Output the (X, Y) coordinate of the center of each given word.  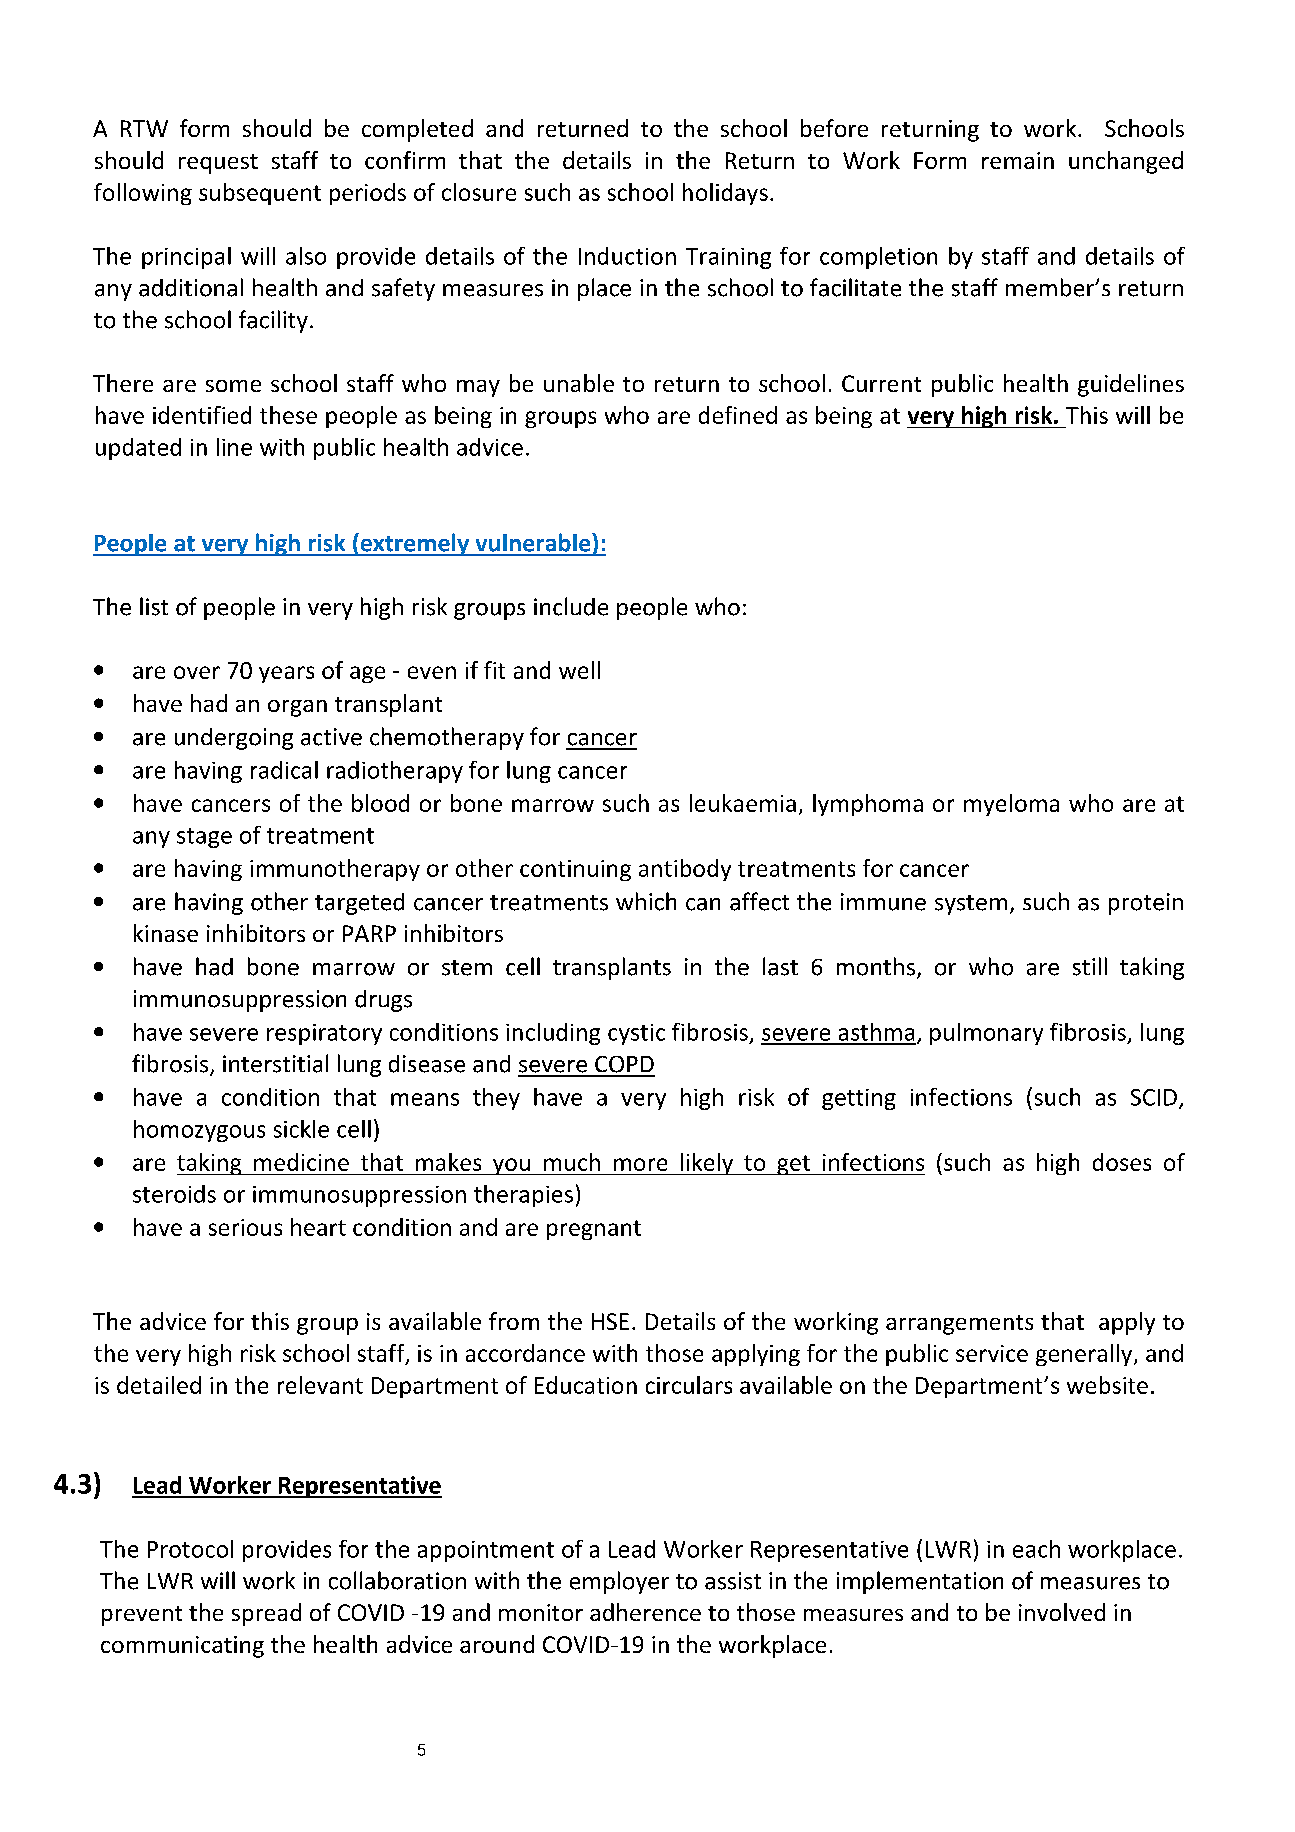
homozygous (199, 1131)
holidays (725, 194)
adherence (645, 1612)
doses (1122, 1162)
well (579, 670)
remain (1018, 160)
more (640, 1164)
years (286, 674)
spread (266, 1614)
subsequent (260, 194)
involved (1062, 1612)
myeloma (1011, 805)
